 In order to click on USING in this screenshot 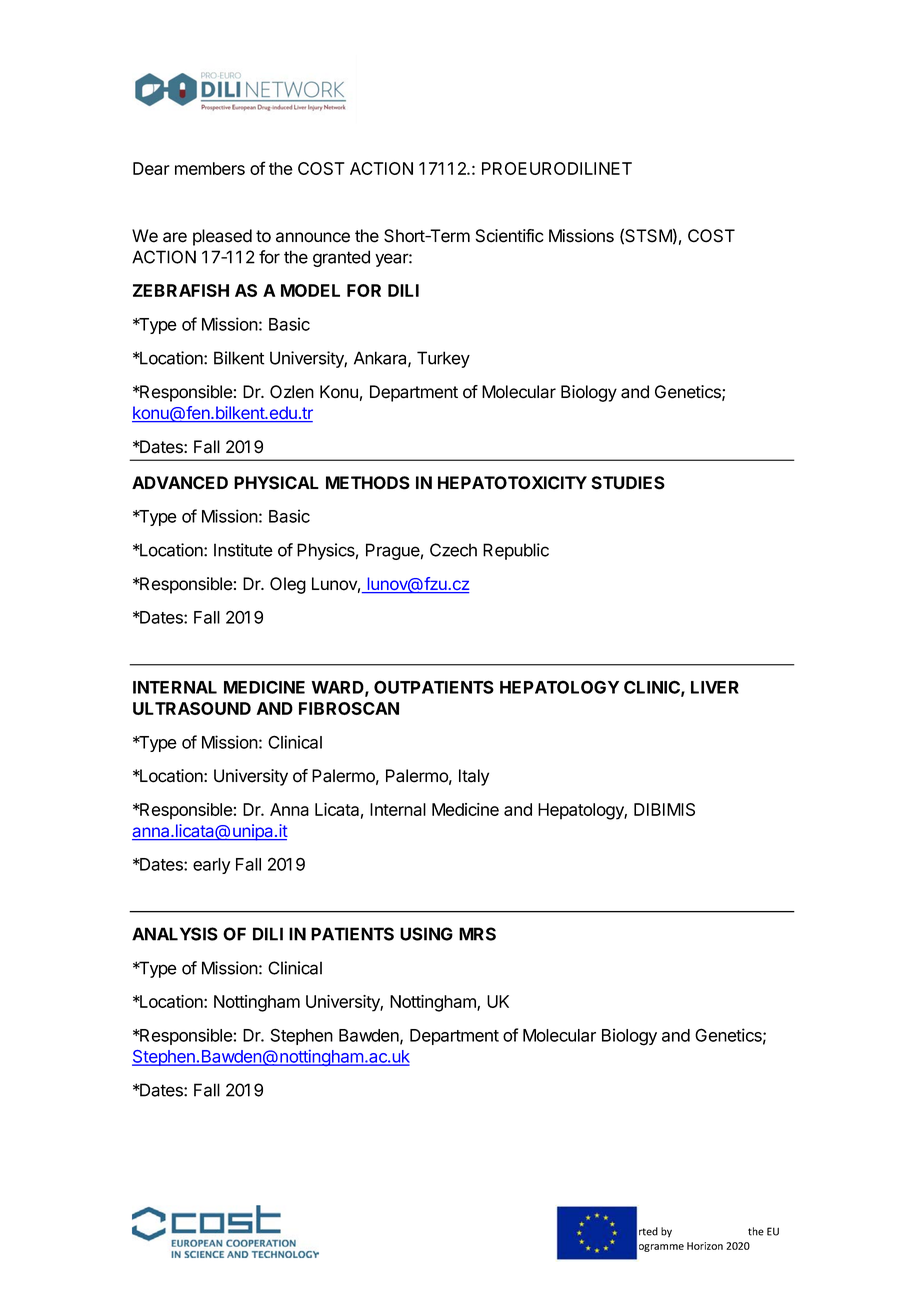, I will do `click(426, 934)`.
